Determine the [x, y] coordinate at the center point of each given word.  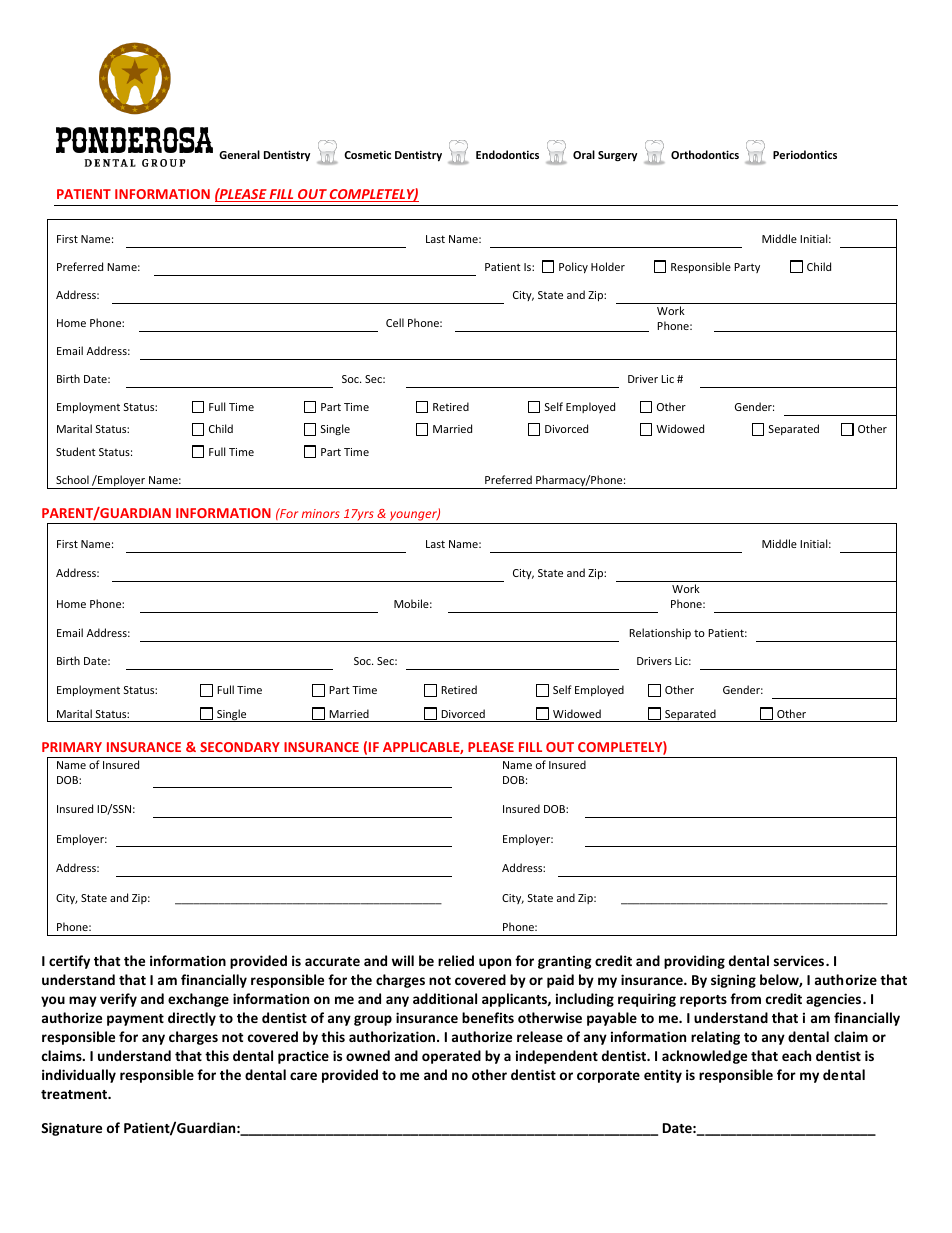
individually [79, 1076]
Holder [608, 266]
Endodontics [507, 154]
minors [321, 513]
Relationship [660, 633]
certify [69, 962]
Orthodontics [705, 154]
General [239, 154]
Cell [395, 322]
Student [76, 451]
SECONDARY [240, 747]
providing [694, 962]
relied [456, 960]
